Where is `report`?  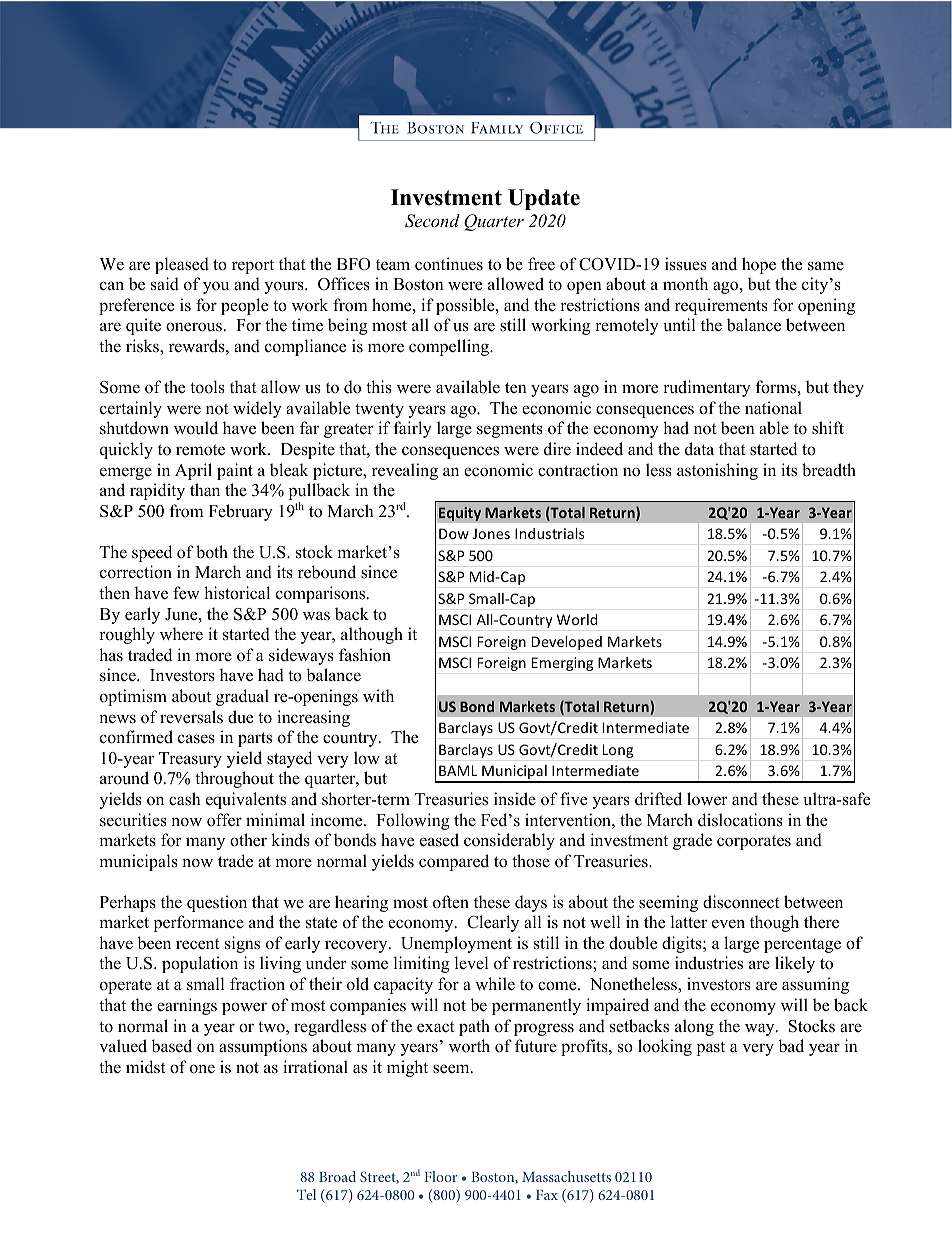
report is located at coordinates (253, 266).
